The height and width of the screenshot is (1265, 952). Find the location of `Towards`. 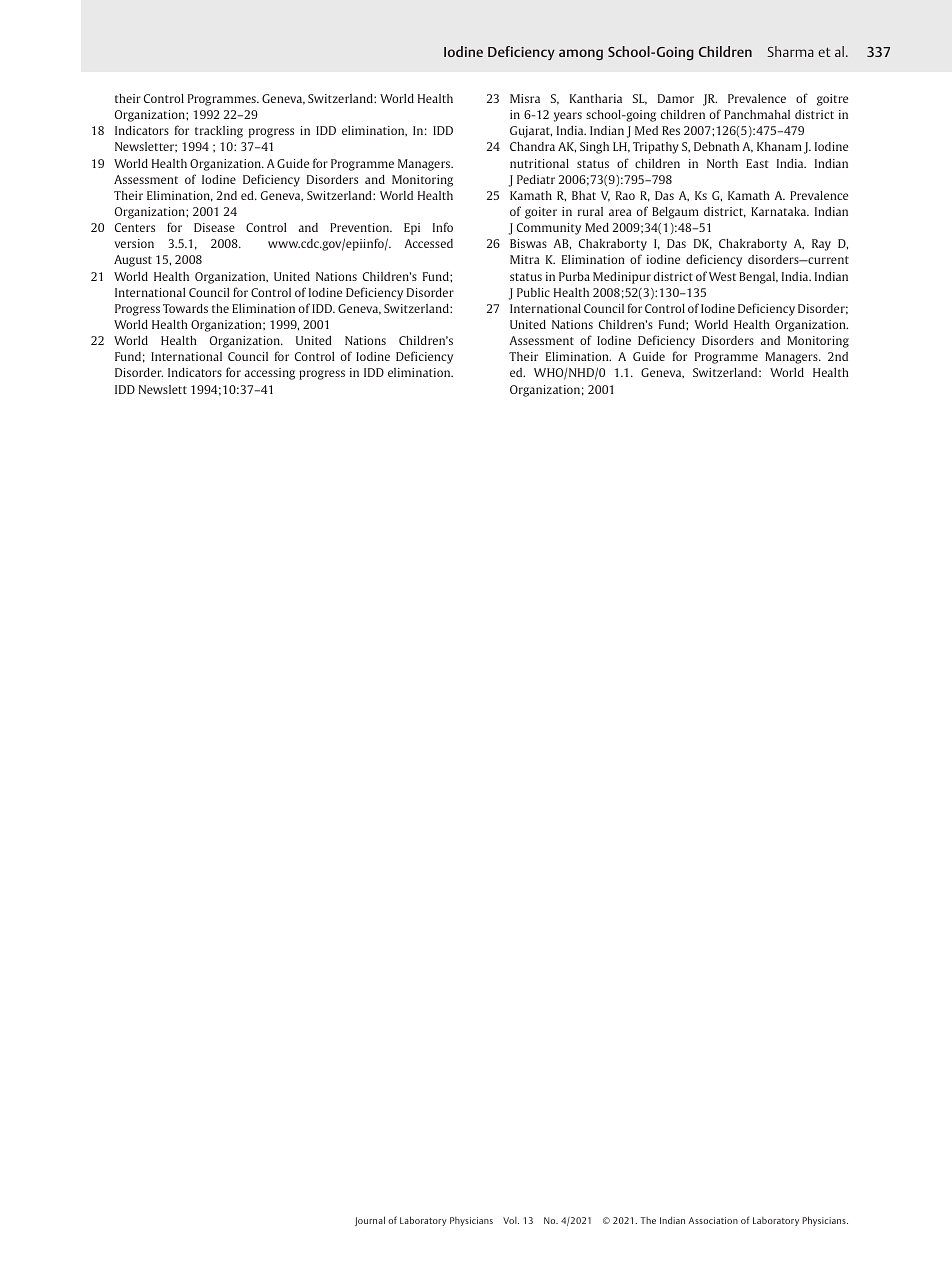

Towards is located at coordinates (185, 308).
